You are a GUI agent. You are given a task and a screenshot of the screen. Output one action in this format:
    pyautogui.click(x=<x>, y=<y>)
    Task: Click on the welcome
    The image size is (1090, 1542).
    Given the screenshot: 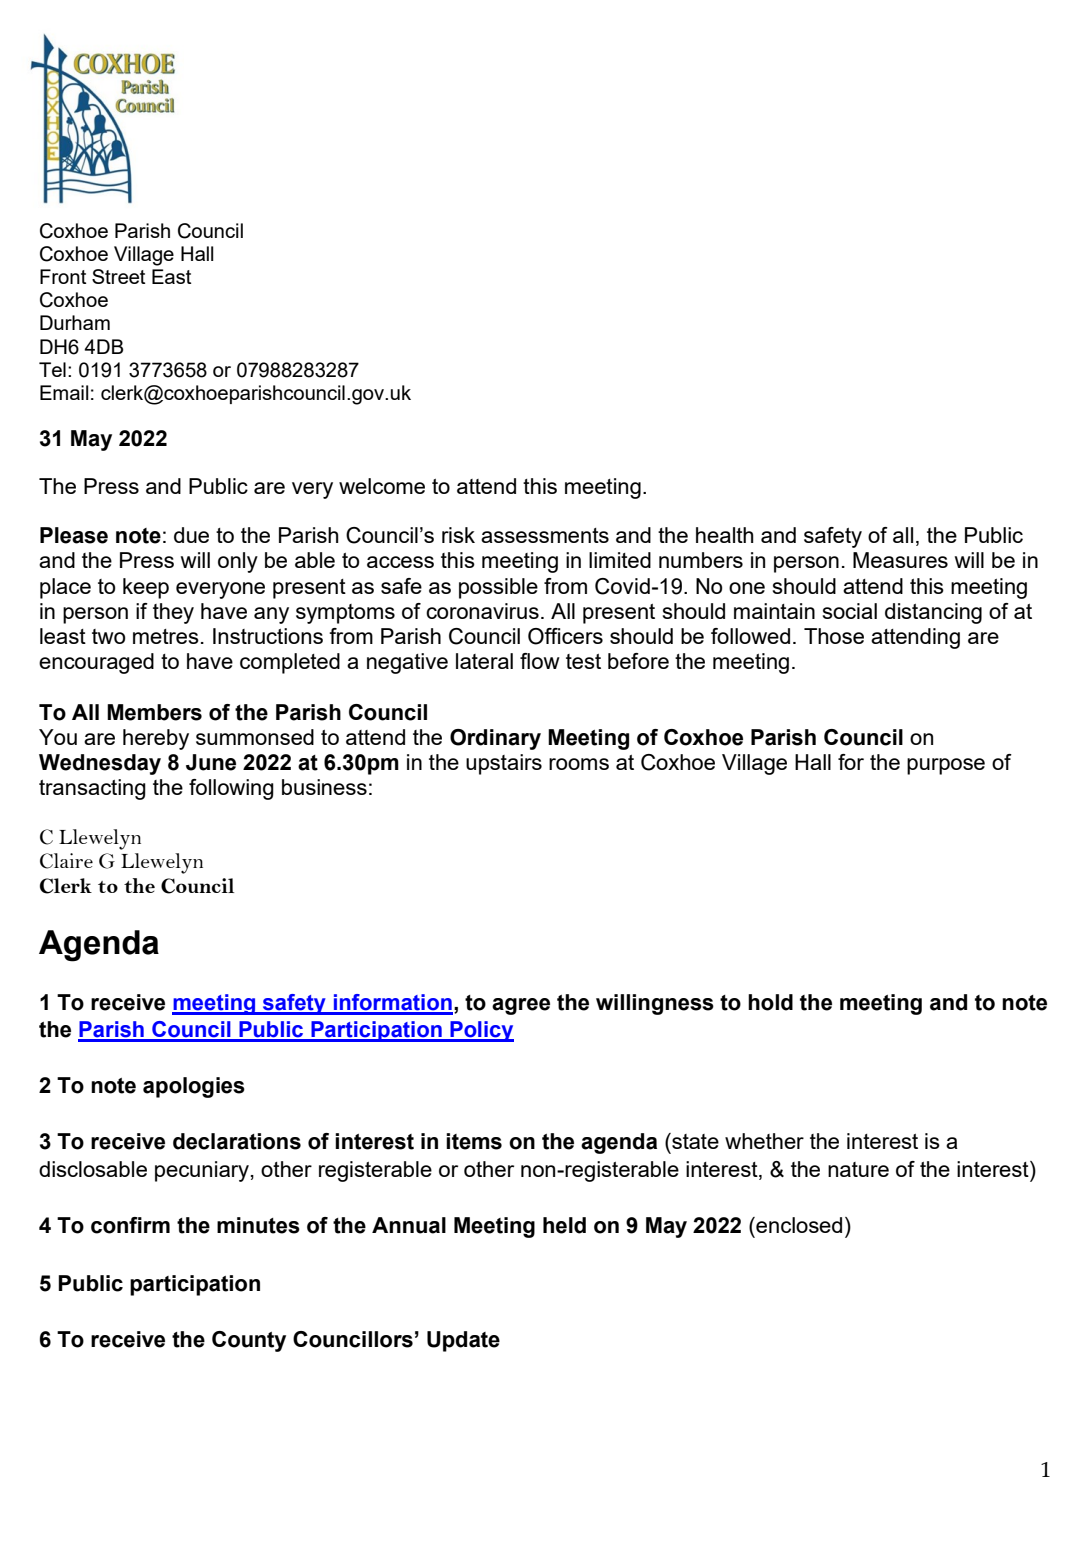 What is the action you would take?
    pyautogui.click(x=382, y=486)
